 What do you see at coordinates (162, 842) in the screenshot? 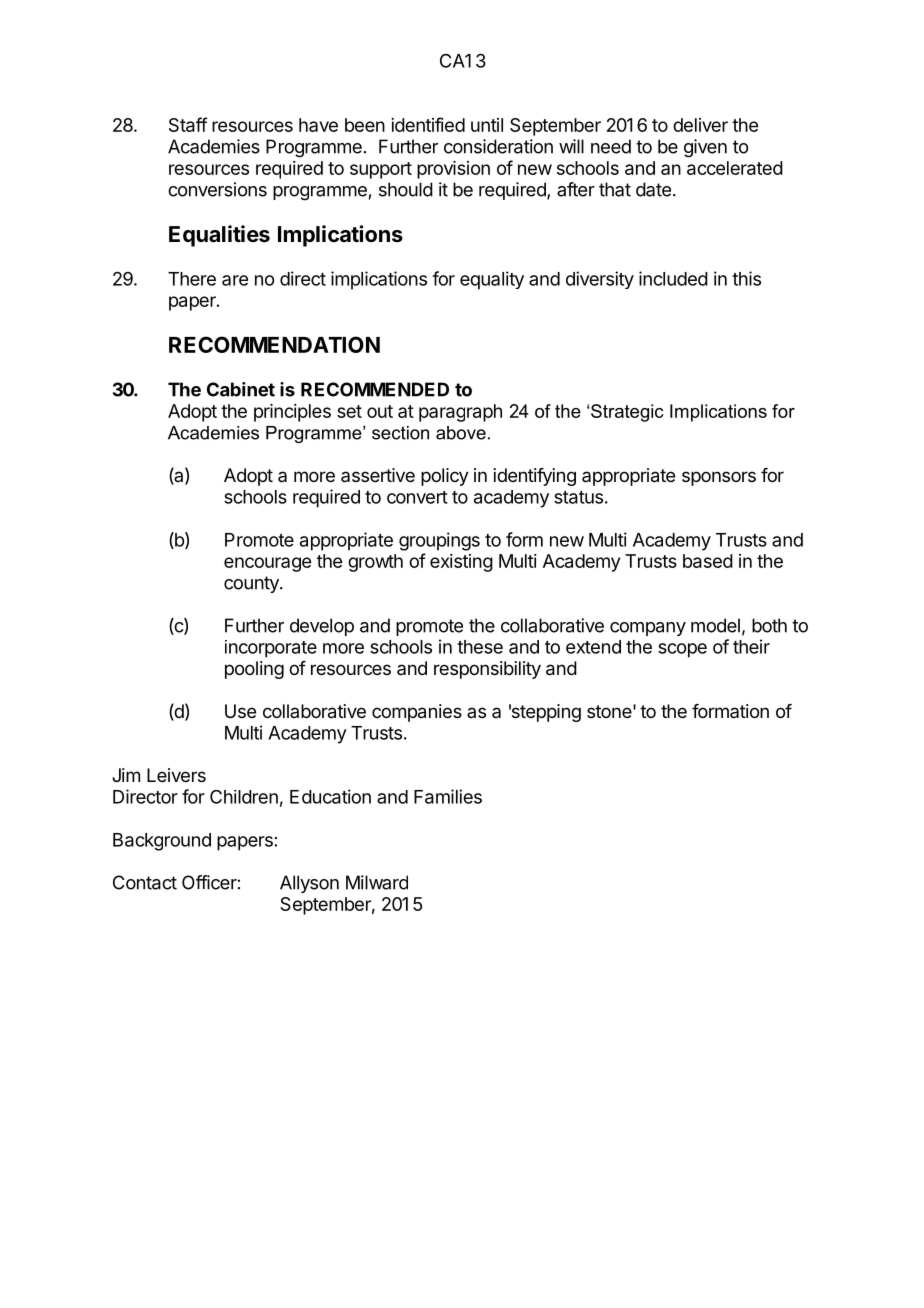
I see `Background` at bounding box center [162, 842].
